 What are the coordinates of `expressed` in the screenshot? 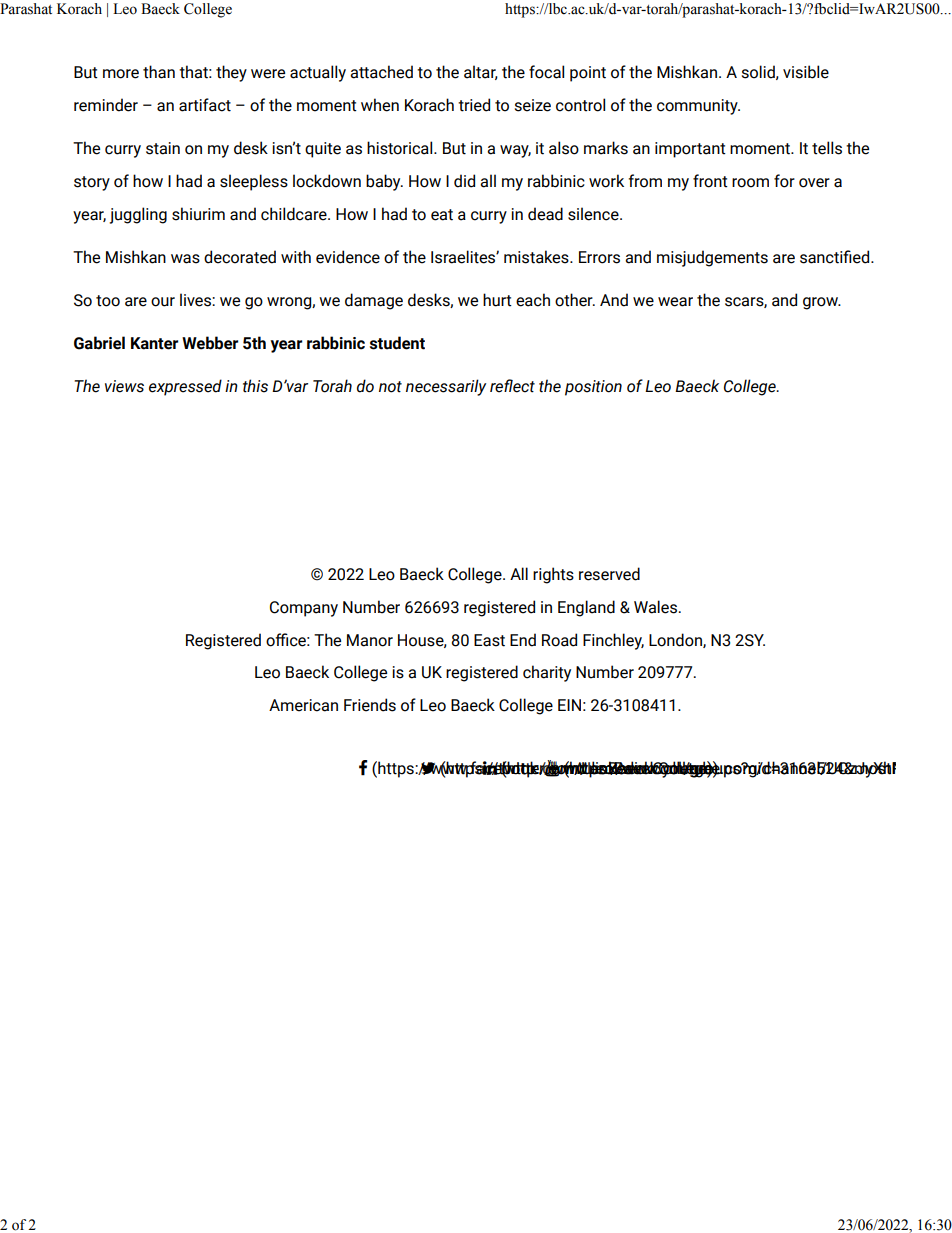 It's located at (185, 387).
